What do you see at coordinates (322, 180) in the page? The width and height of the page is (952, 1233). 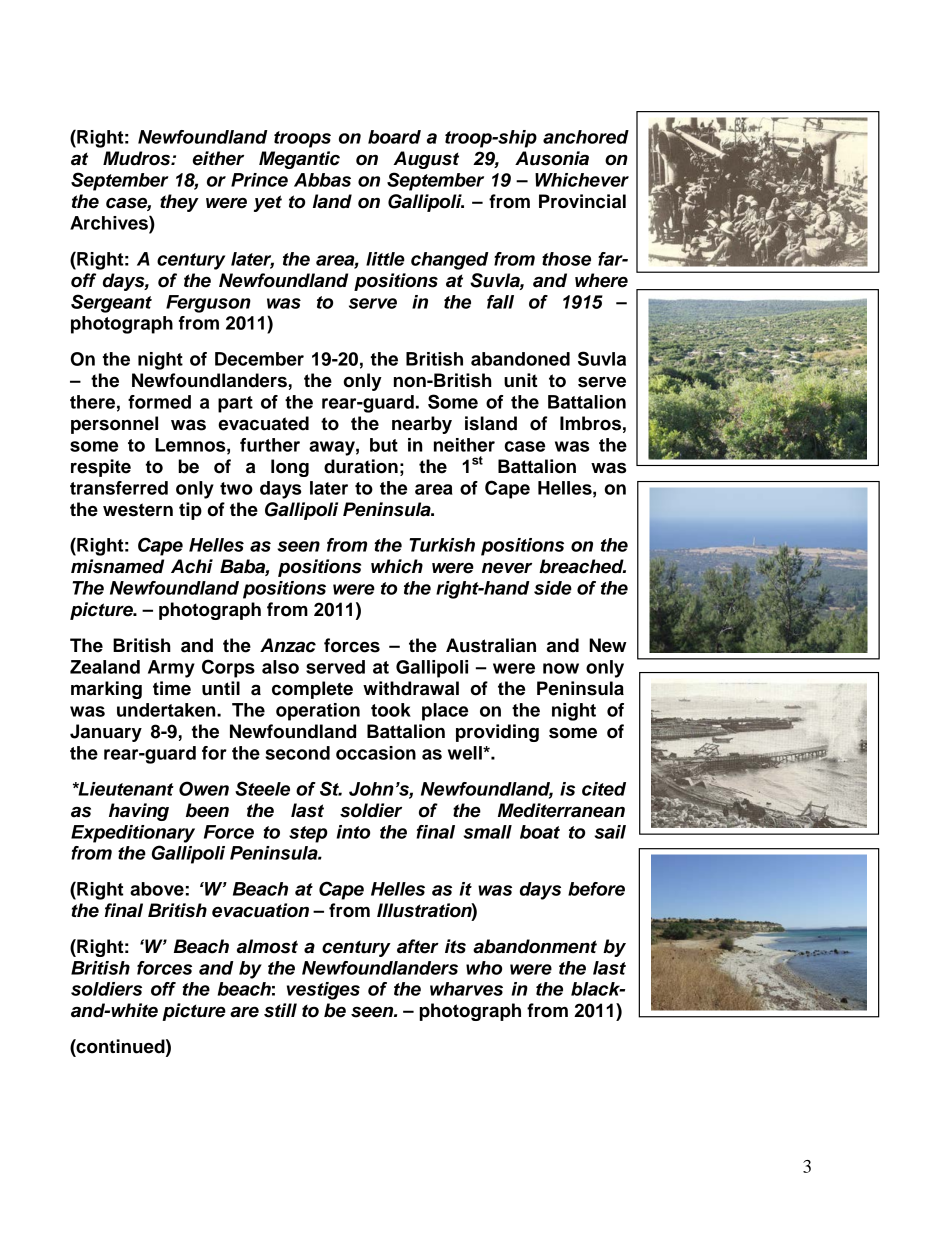 I see `Abbas` at bounding box center [322, 180].
